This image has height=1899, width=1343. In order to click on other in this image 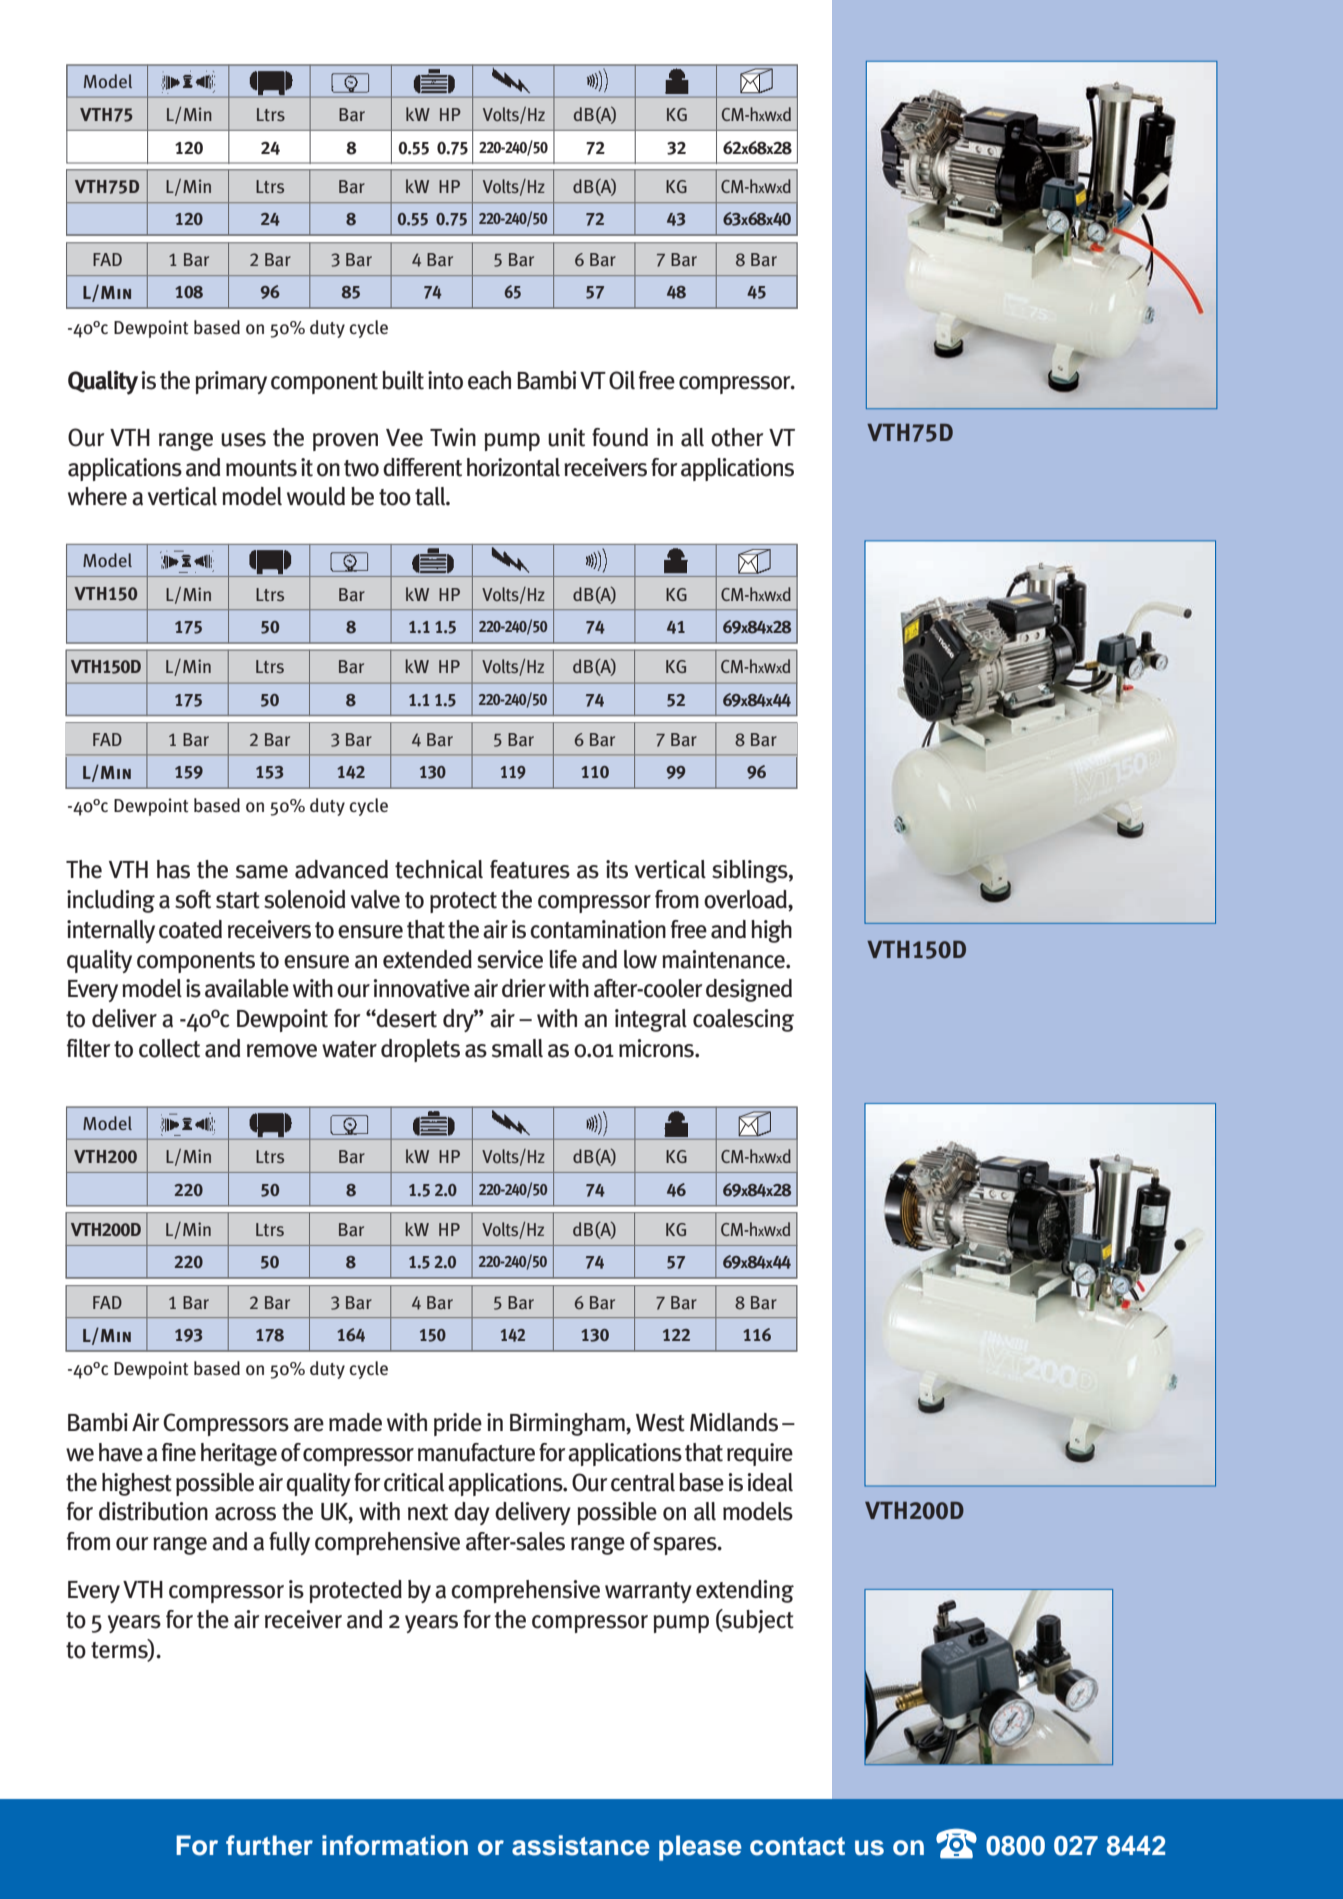, I will do `click(737, 437)`.
